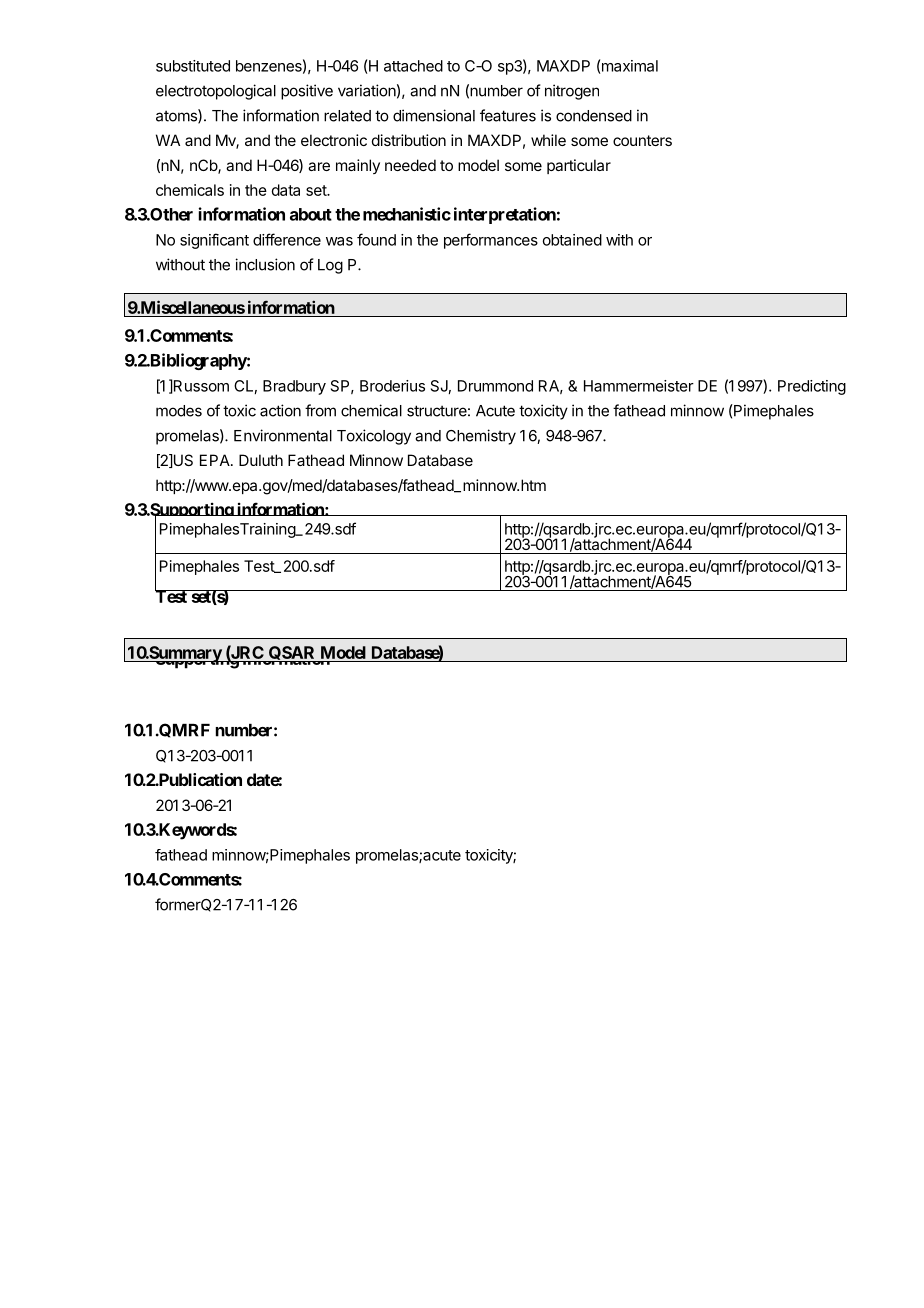  What do you see at coordinates (307, 92) in the screenshot?
I see `positive` at bounding box center [307, 92].
